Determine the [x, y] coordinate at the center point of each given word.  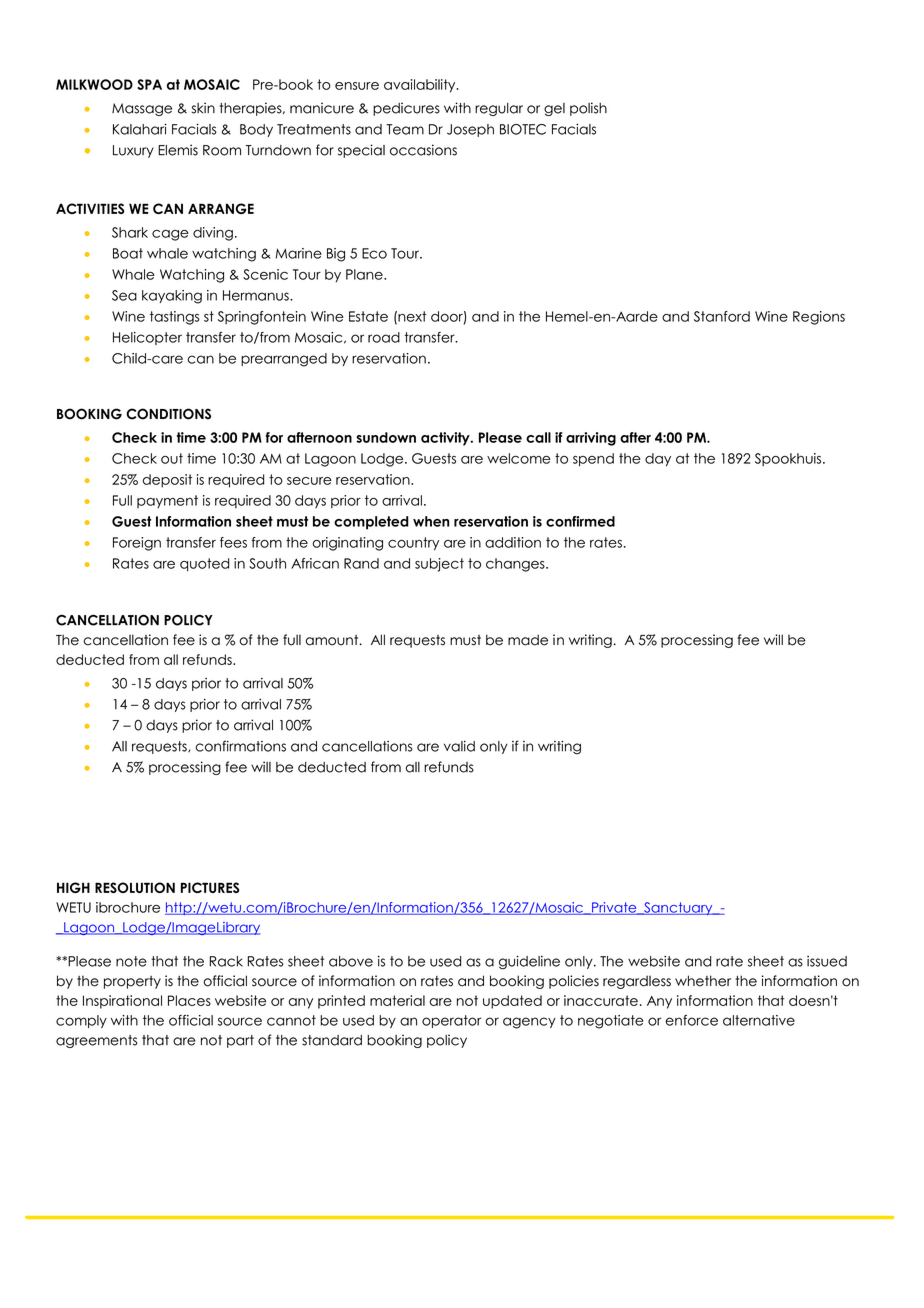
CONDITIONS [168, 414]
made [528, 640]
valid [459, 746]
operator [451, 1021]
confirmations [240, 746]
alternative [759, 1020]
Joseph [470, 130]
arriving [591, 439]
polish [588, 109]
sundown [386, 437]
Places [189, 1000]
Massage [142, 109]
